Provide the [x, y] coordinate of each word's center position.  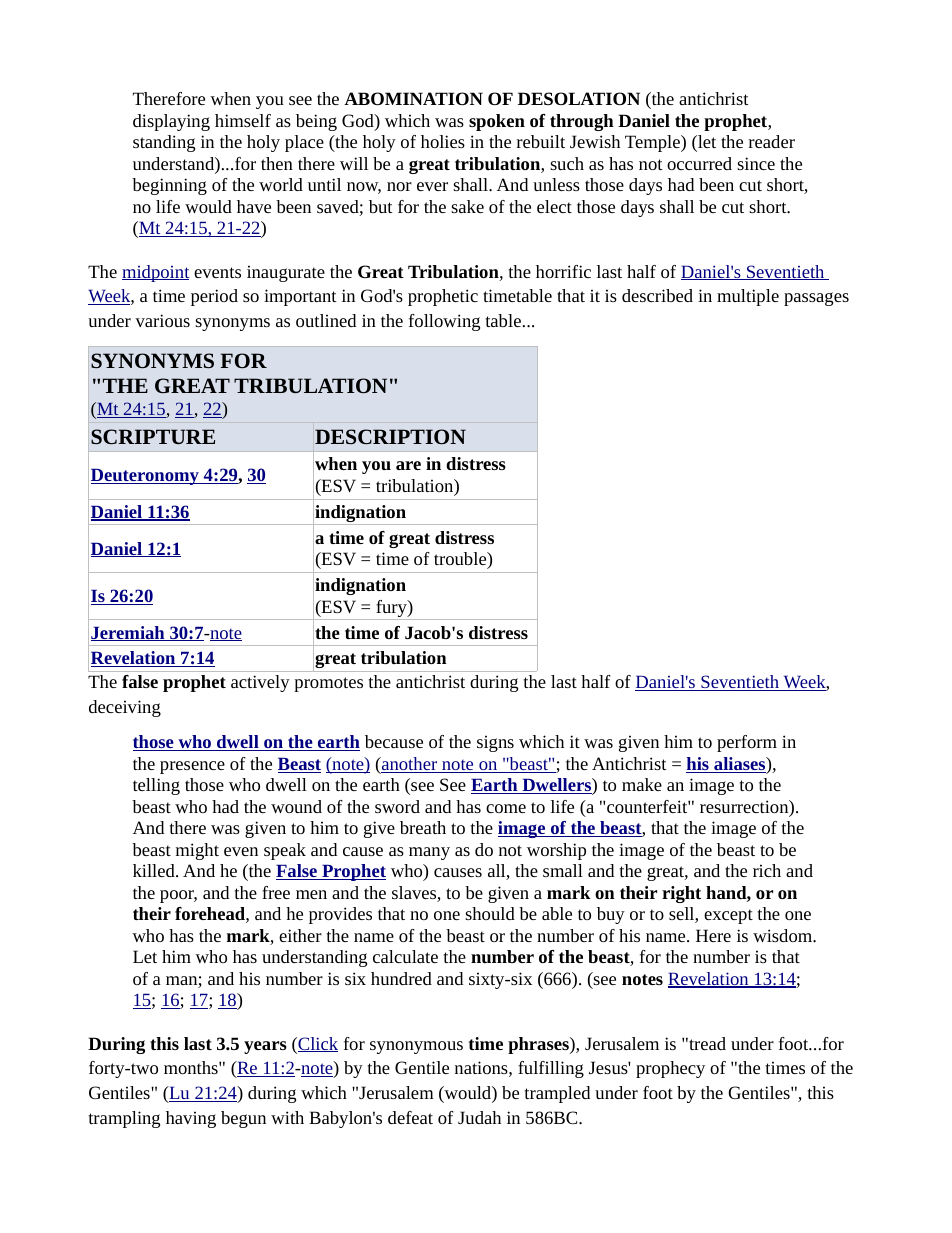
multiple [748, 297]
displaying [171, 122]
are [408, 465]
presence [192, 767]
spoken [497, 122]
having [191, 1119]
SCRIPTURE [153, 436]
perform [747, 743]
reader [772, 141]
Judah [479, 1117]
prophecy [670, 1069]
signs [495, 743]
